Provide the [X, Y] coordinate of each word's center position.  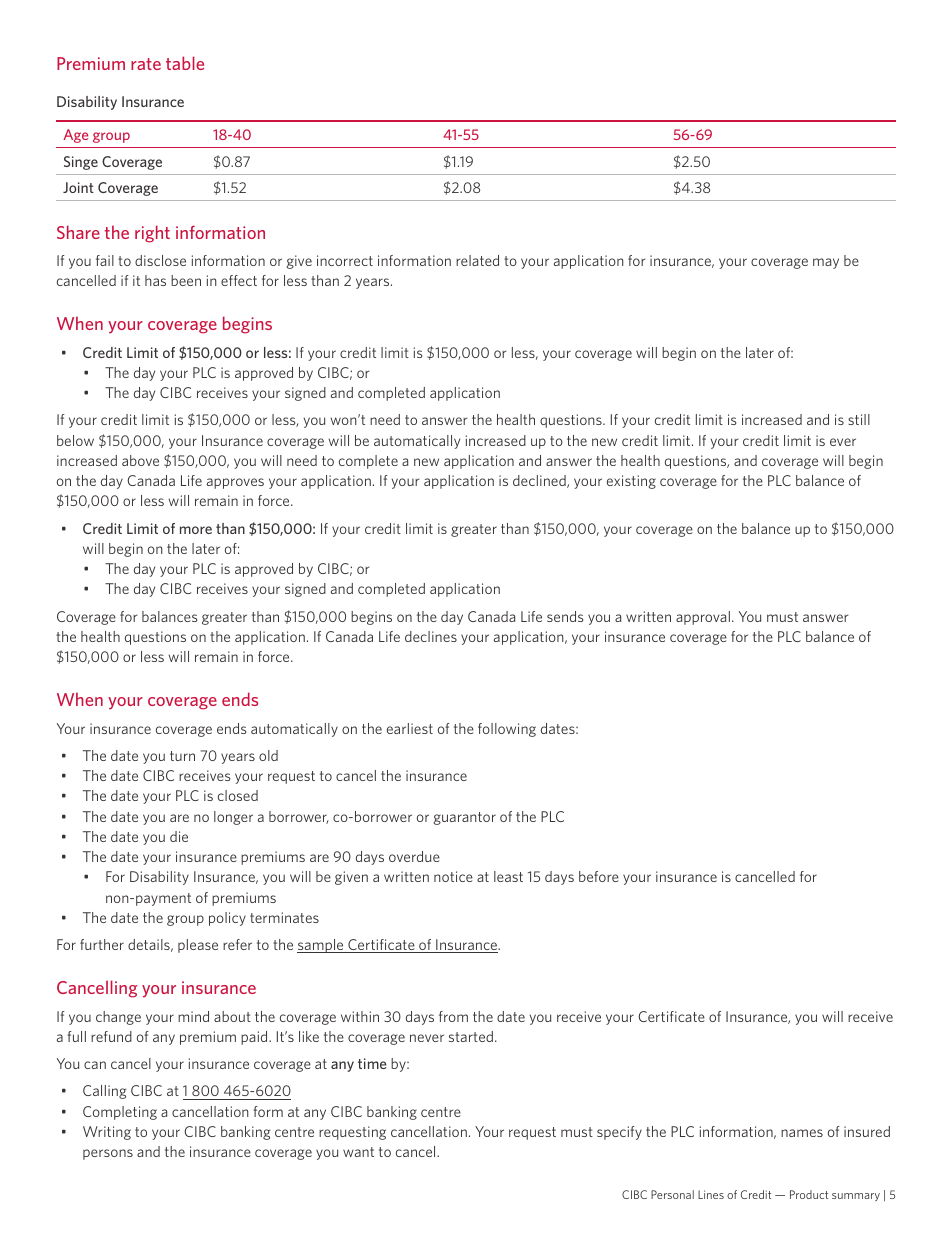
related [477, 260]
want [358, 1152]
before [599, 876]
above [140, 460]
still [859, 419]
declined [540, 481]
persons [108, 1154]
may [826, 263]
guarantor [465, 818]
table [185, 63]
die [179, 836]
